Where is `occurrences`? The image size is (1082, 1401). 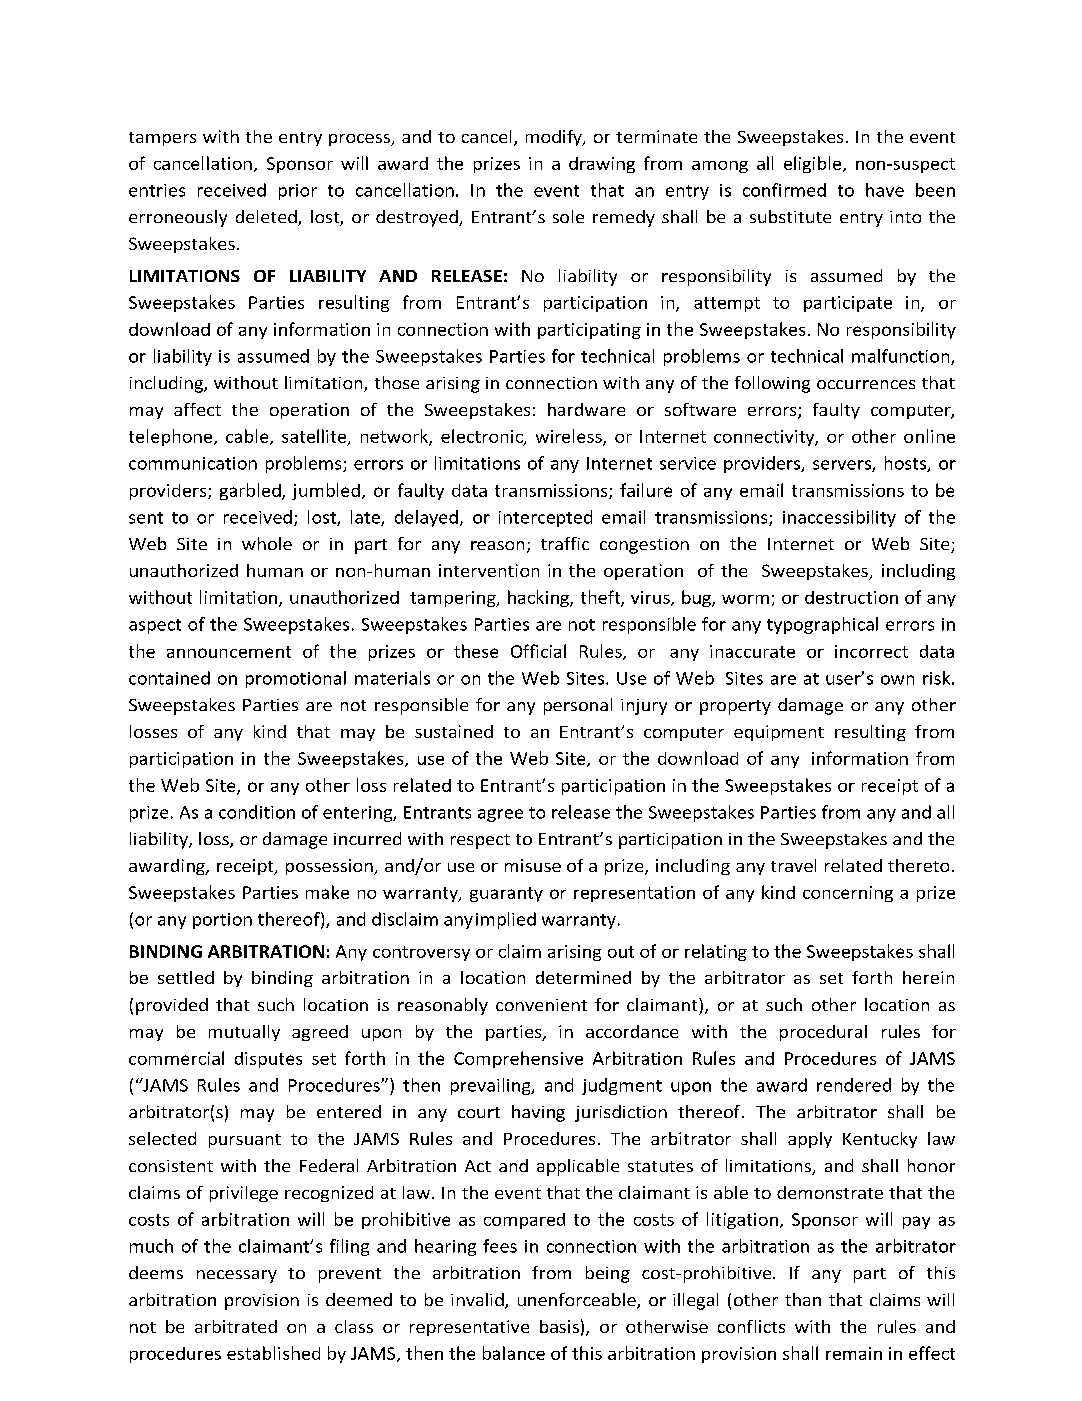
occurrences is located at coordinates (866, 384).
